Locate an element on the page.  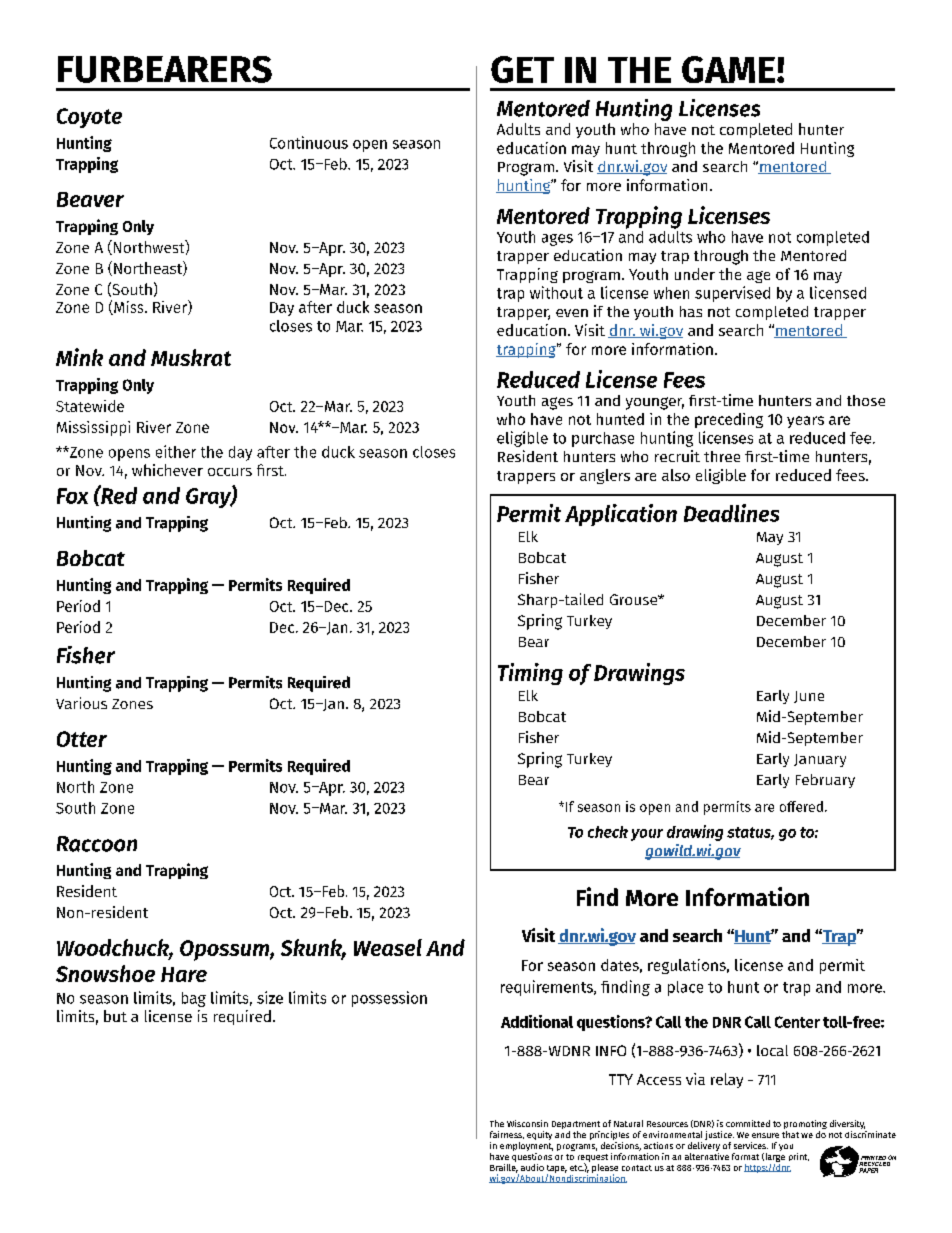
years is located at coordinates (805, 422).
